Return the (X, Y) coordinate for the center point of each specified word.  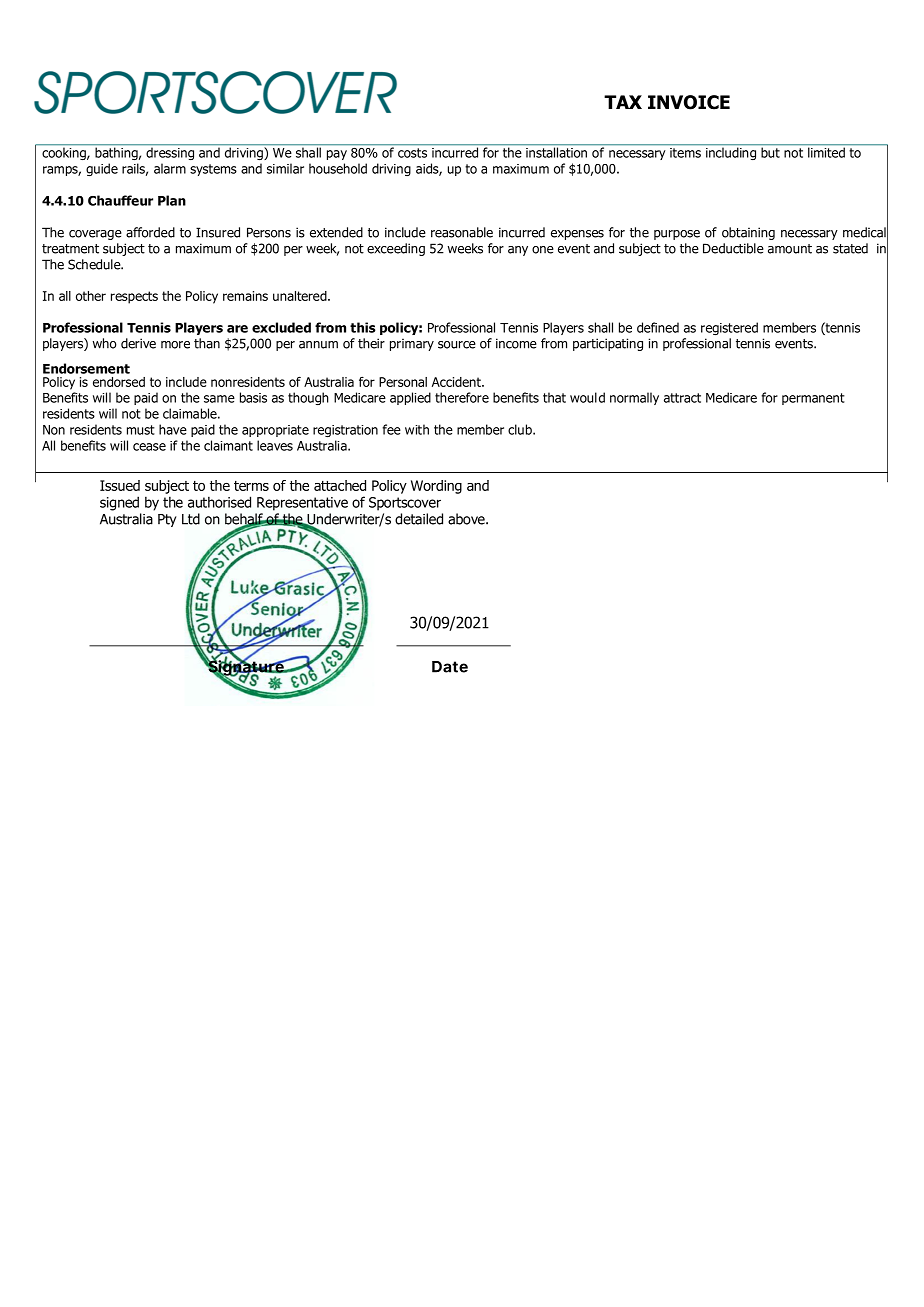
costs (412, 153)
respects (134, 297)
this (363, 327)
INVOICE (689, 102)
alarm (170, 168)
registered (729, 328)
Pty (167, 520)
